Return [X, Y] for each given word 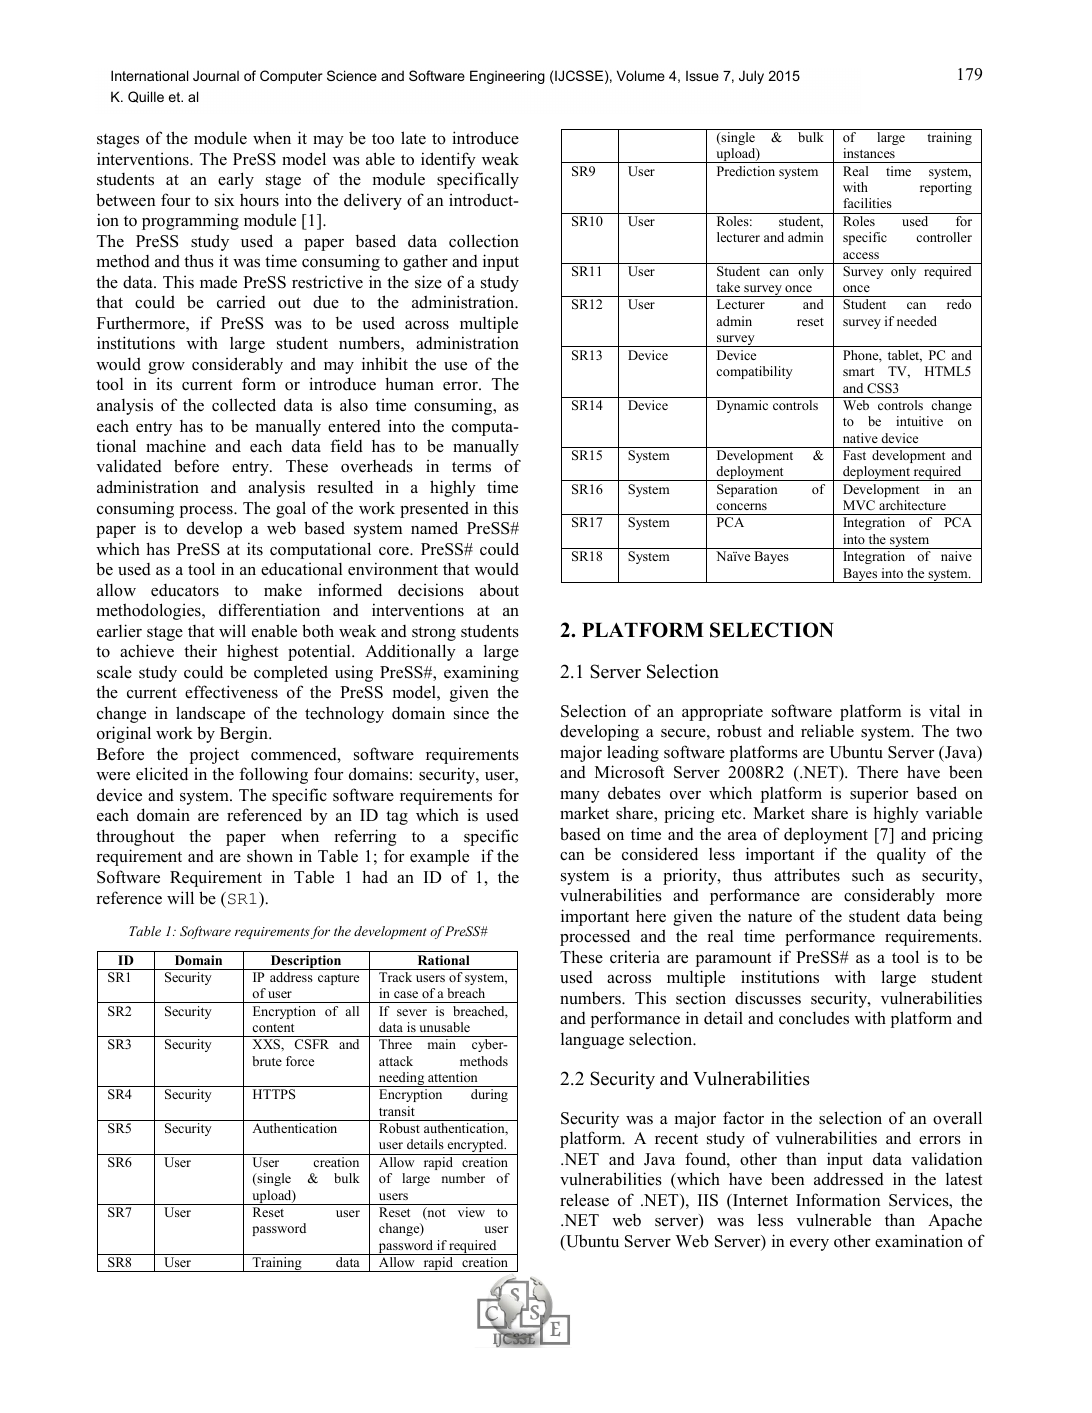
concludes [814, 1018]
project [214, 755]
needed [917, 321]
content [273, 1028]
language [592, 1041]
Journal [216, 75]
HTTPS [274, 1094]
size [428, 282]
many [580, 797]
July [751, 77]
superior [879, 794]
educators [185, 590]
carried [241, 302]
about [499, 590]
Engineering [507, 77]
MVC [859, 505]
